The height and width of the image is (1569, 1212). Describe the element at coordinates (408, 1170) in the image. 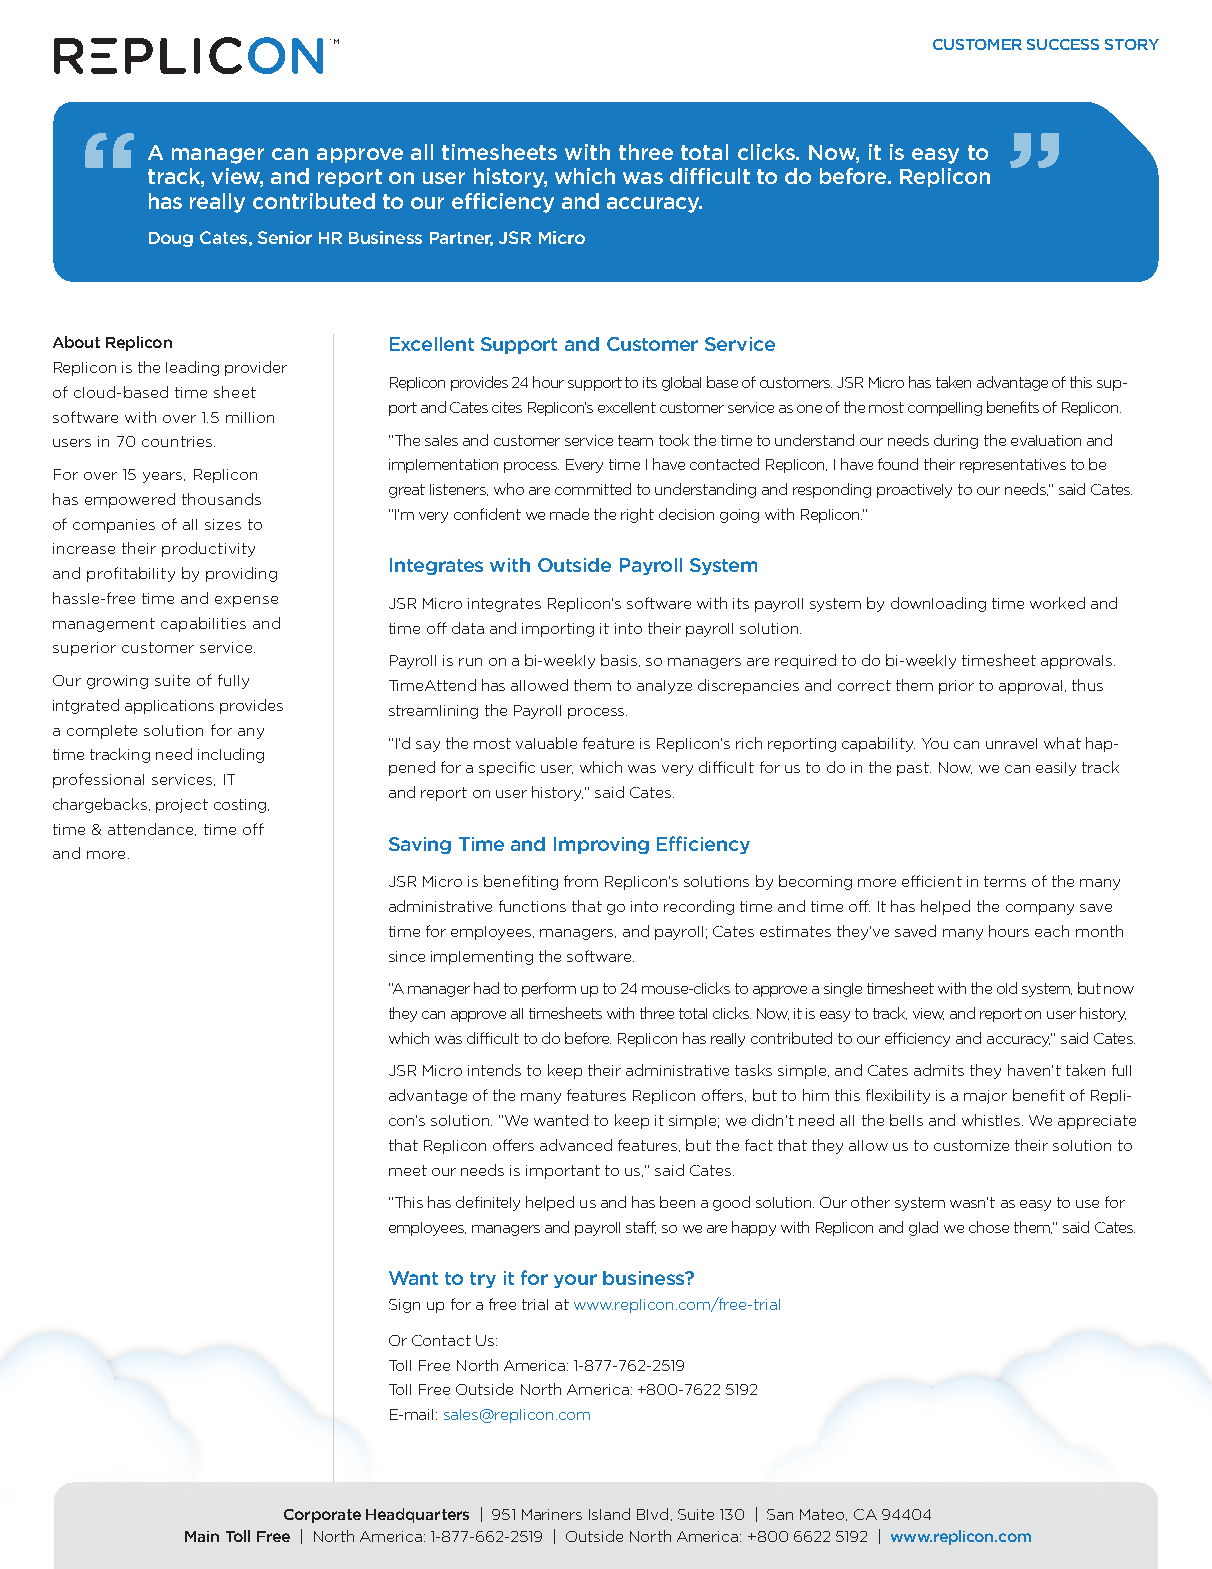

I see `meet` at that location.
